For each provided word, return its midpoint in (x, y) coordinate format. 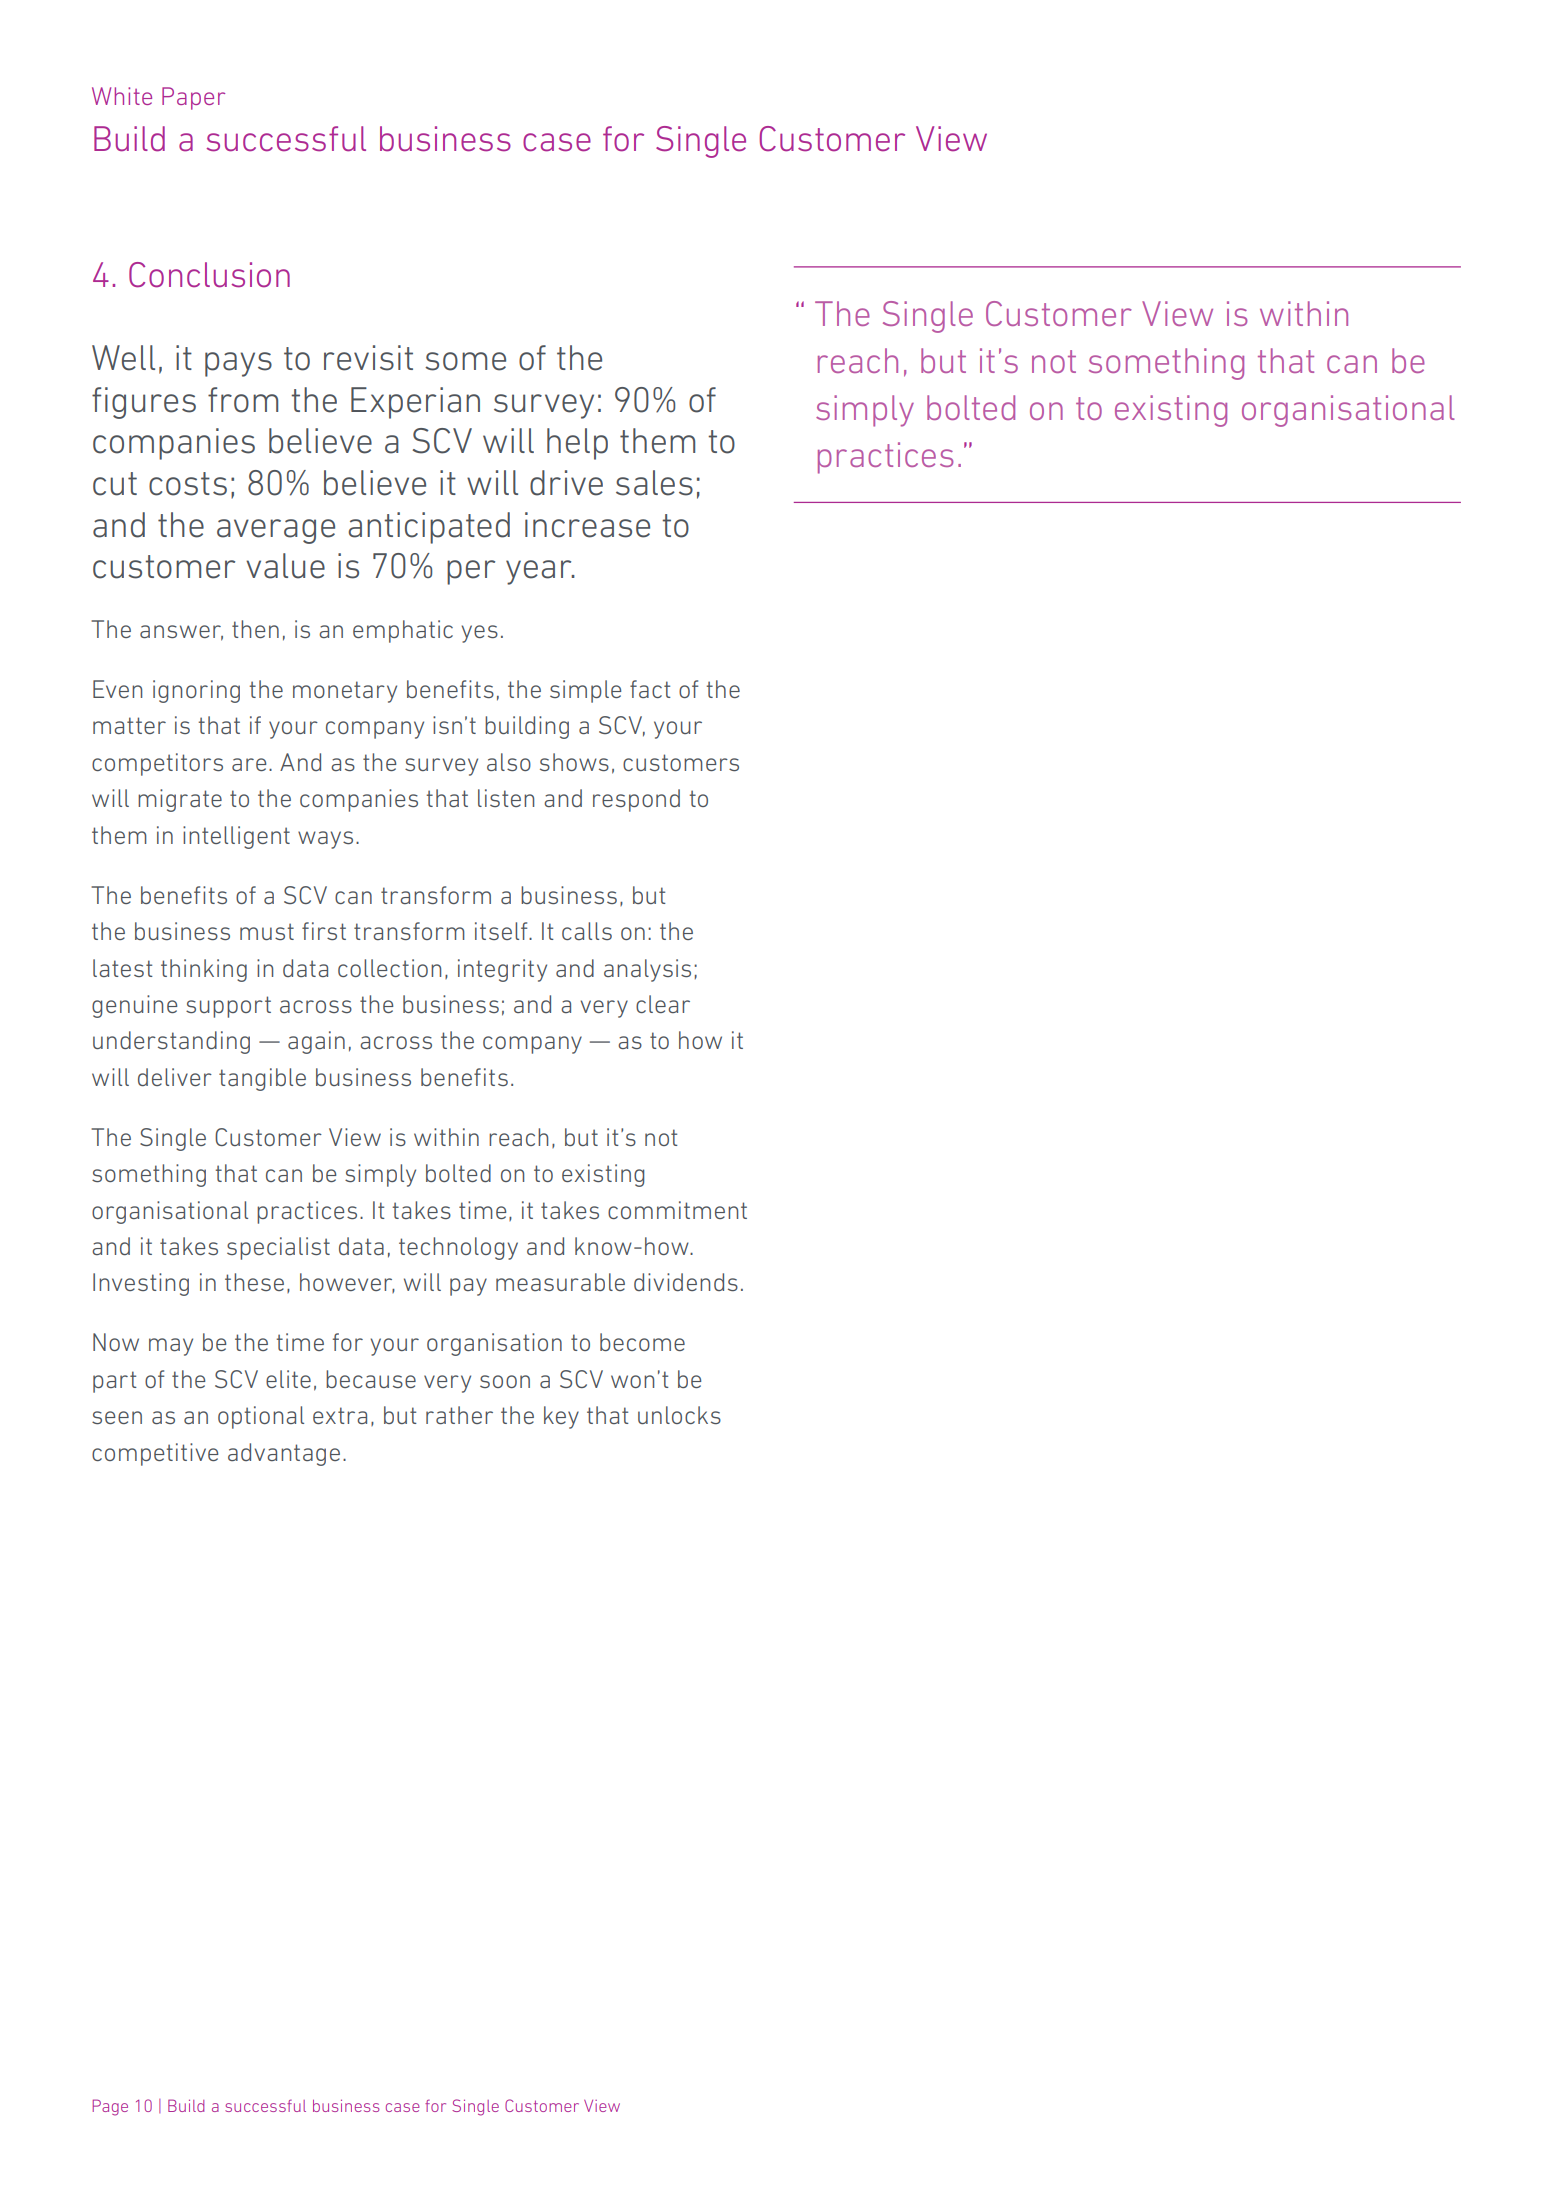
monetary (345, 692)
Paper (193, 98)
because (371, 1379)
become (642, 1342)
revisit (368, 358)
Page (110, 2107)
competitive (155, 1454)
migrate (180, 800)
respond (636, 800)
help (577, 444)
